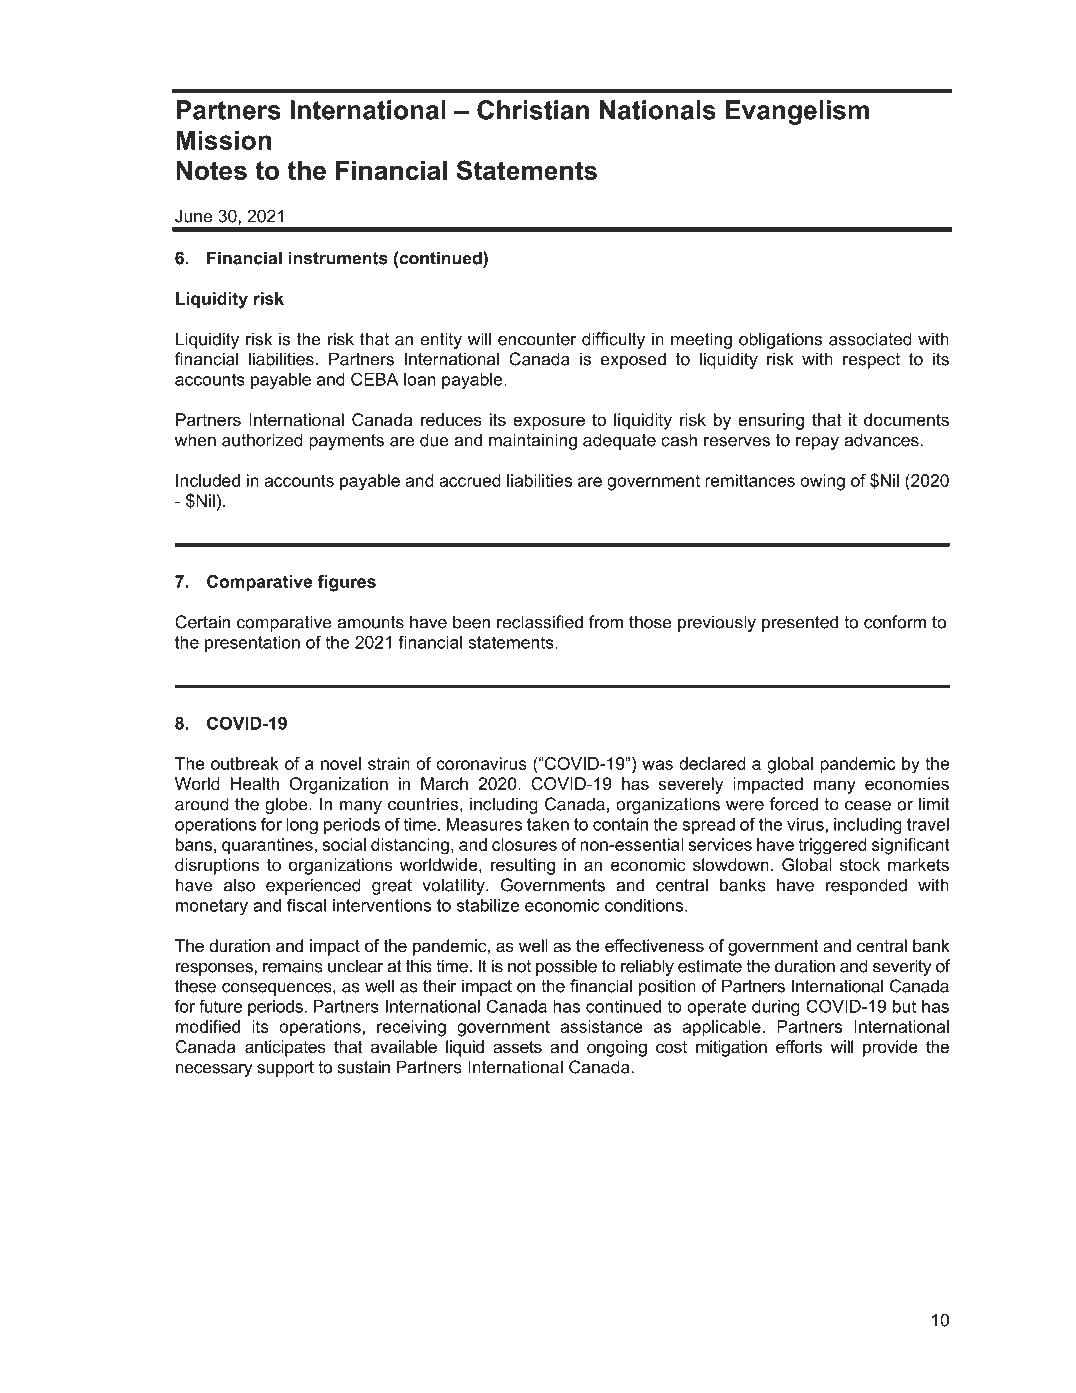 The height and width of the page is (1393, 1076). Describe the element at coordinates (797, 112) in the page. I see `Evangelism` at that location.
